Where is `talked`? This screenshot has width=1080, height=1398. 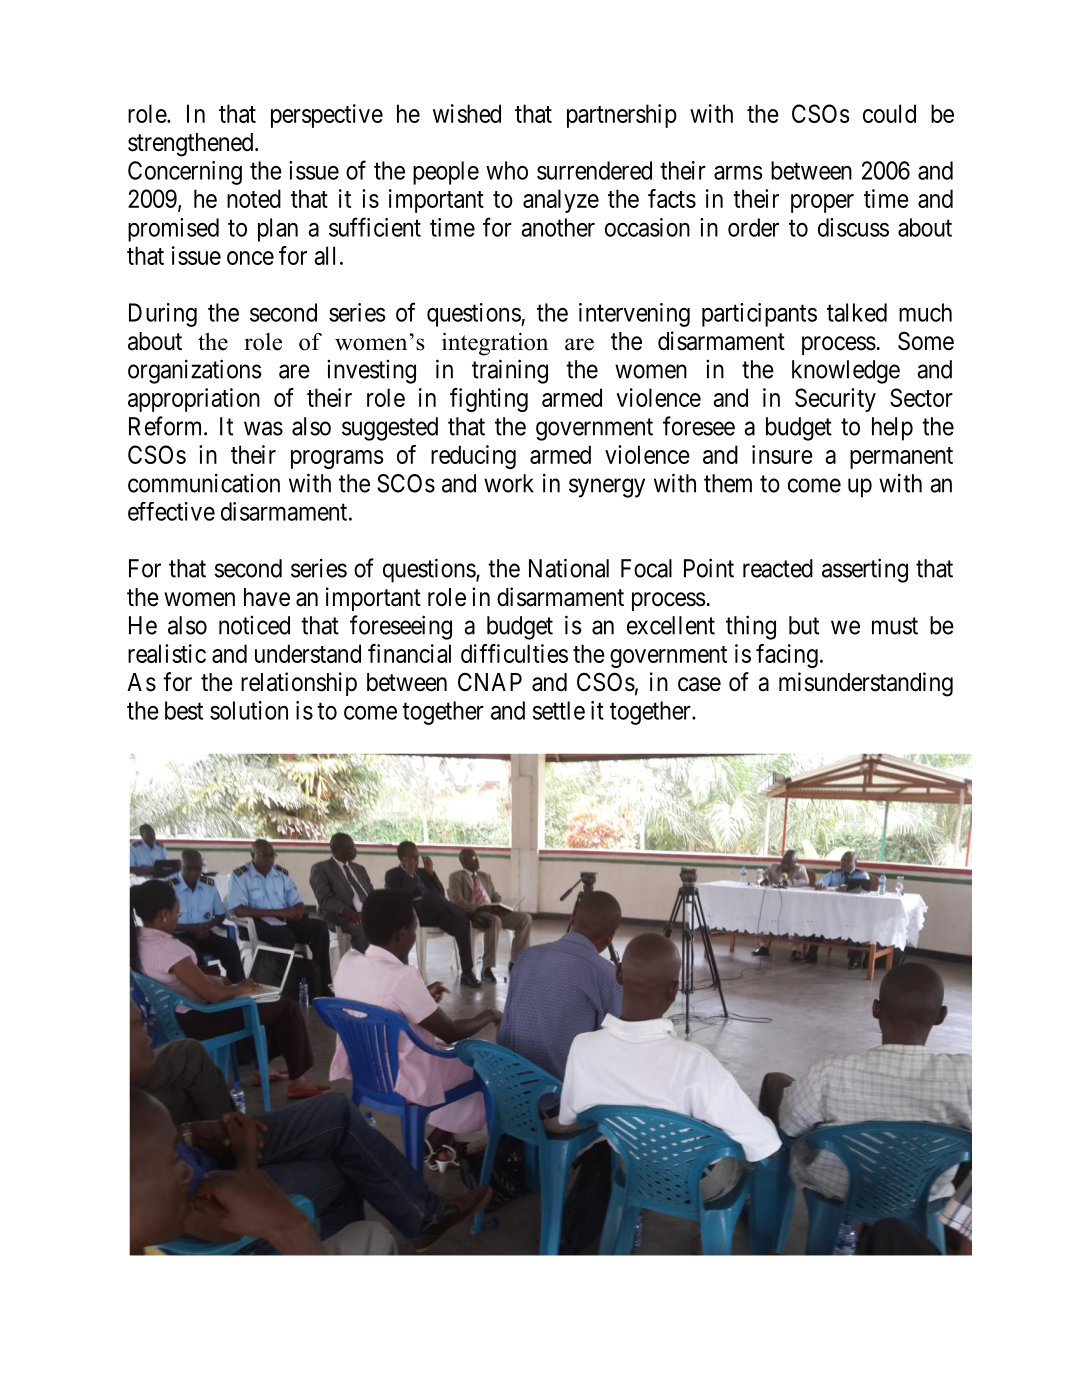 talked is located at coordinates (857, 312).
